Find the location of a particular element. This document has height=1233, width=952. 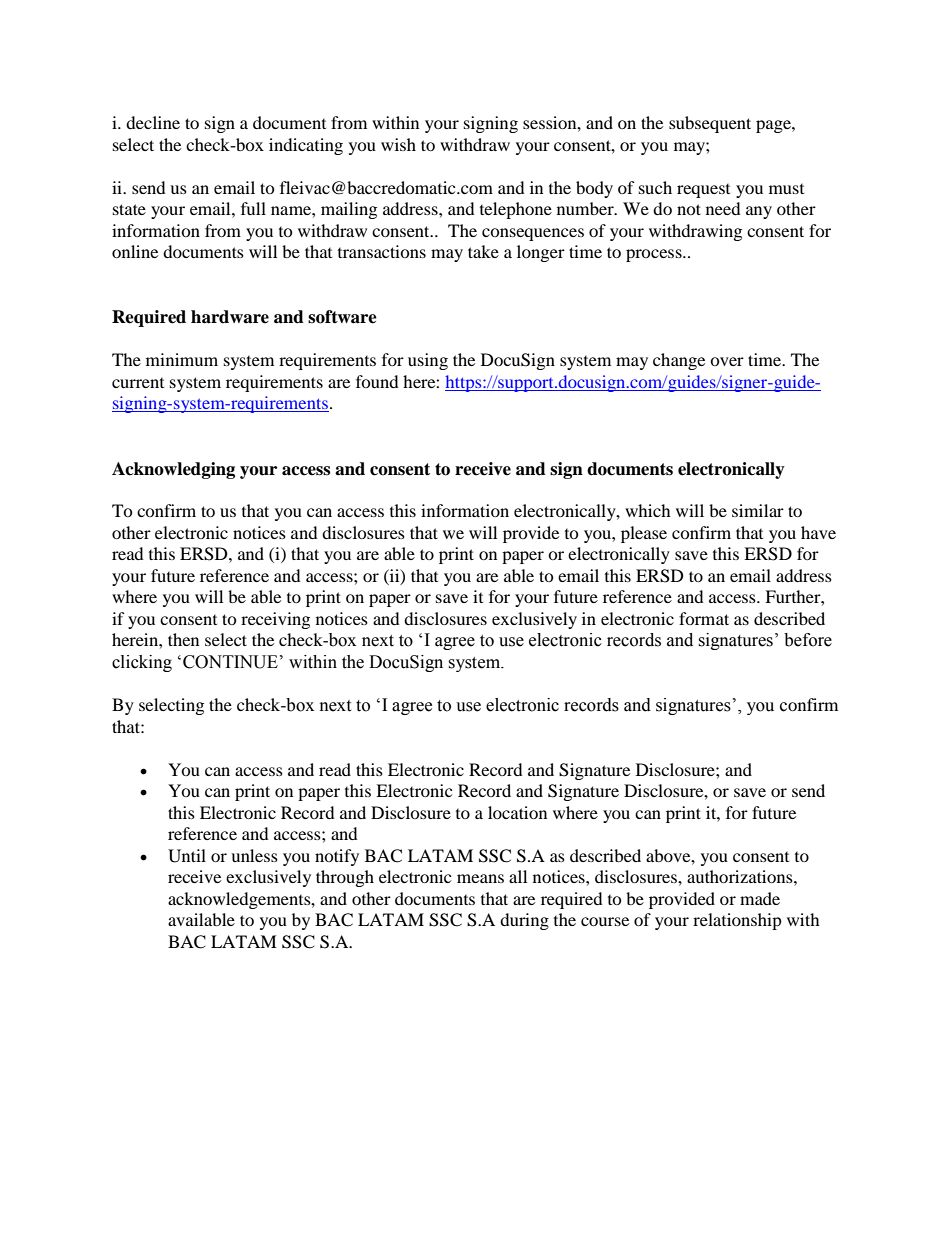

wish is located at coordinates (398, 144).
